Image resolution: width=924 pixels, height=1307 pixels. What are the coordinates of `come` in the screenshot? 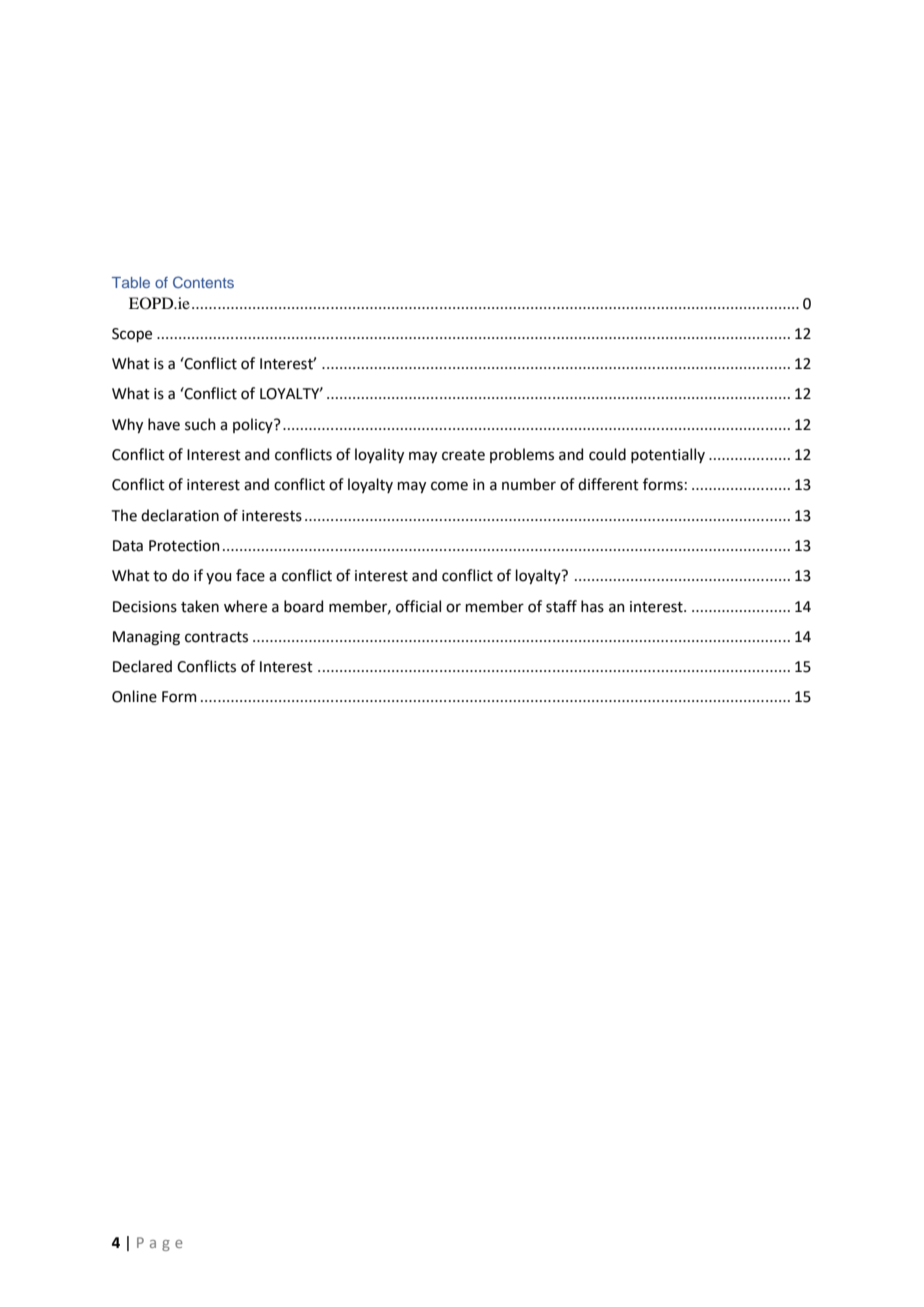 It's located at (449, 486).
